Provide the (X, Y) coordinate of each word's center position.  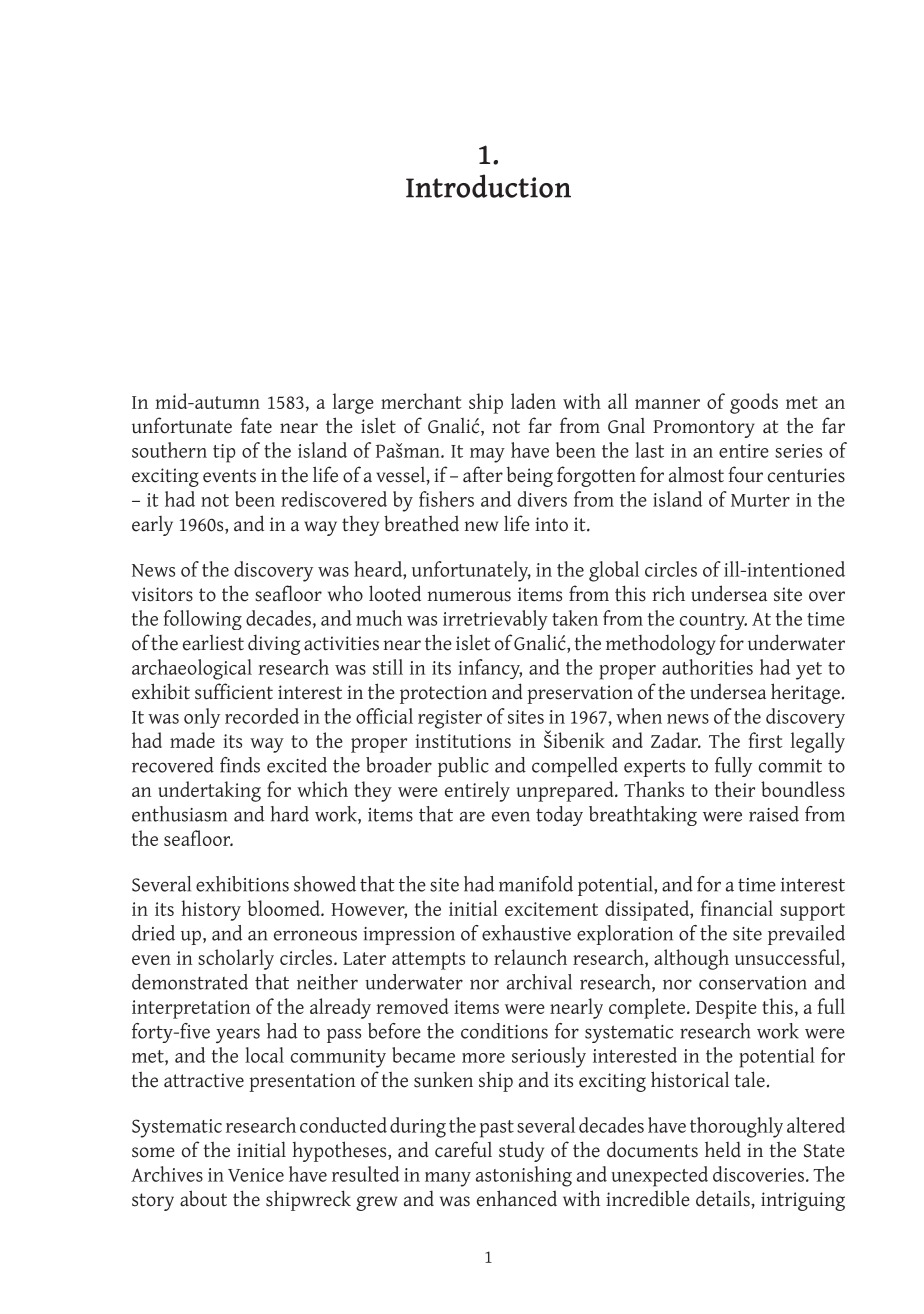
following (203, 620)
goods (754, 403)
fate (256, 425)
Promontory (704, 429)
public (463, 767)
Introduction (488, 186)
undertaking (209, 791)
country (713, 621)
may (487, 455)
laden (533, 401)
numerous (469, 596)
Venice (256, 1175)
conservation (753, 983)
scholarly (236, 959)
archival (539, 982)
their (735, 789)
